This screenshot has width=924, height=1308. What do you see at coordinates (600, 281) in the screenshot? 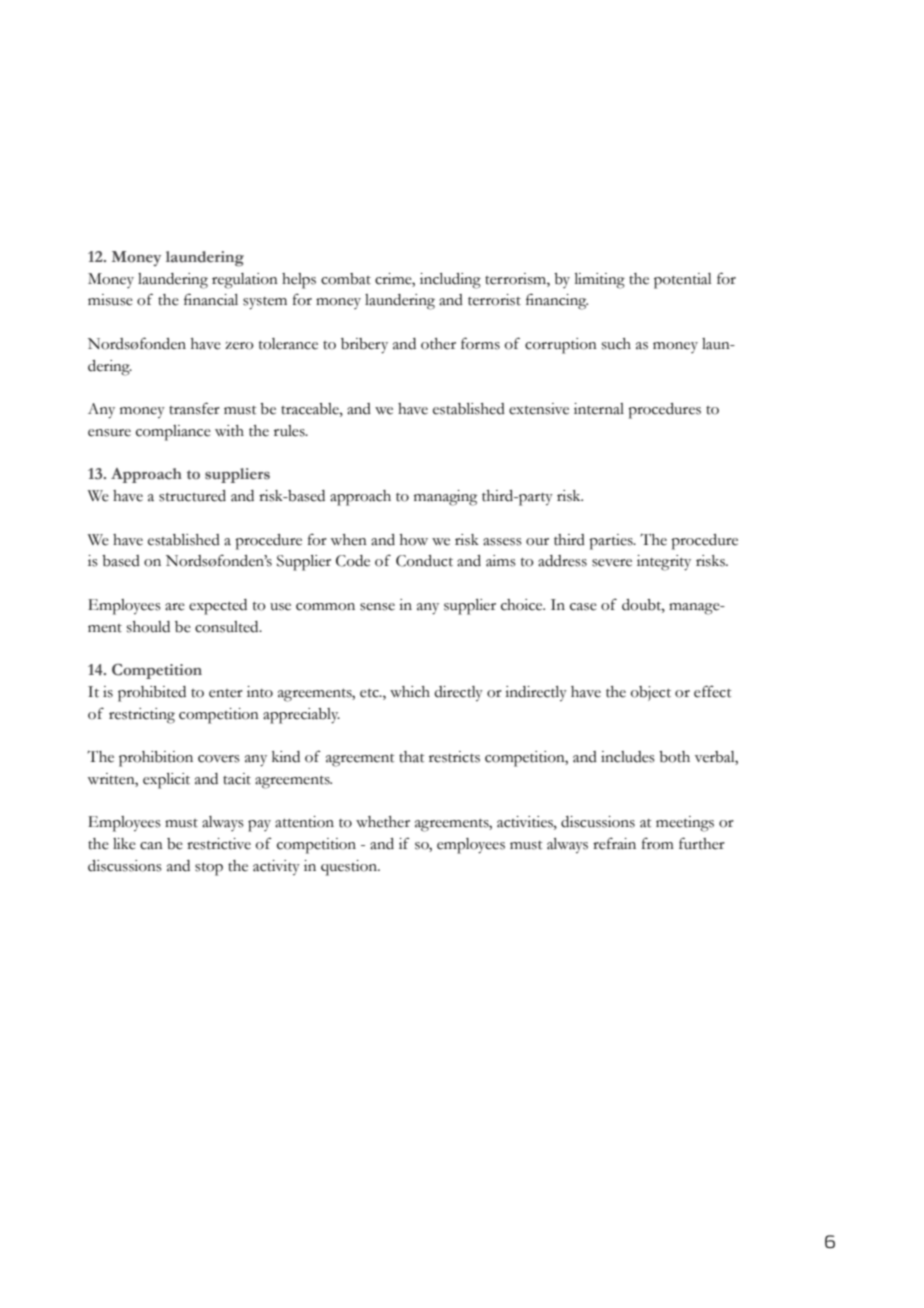
I see `limiting` at bounding box center [600, 281].
